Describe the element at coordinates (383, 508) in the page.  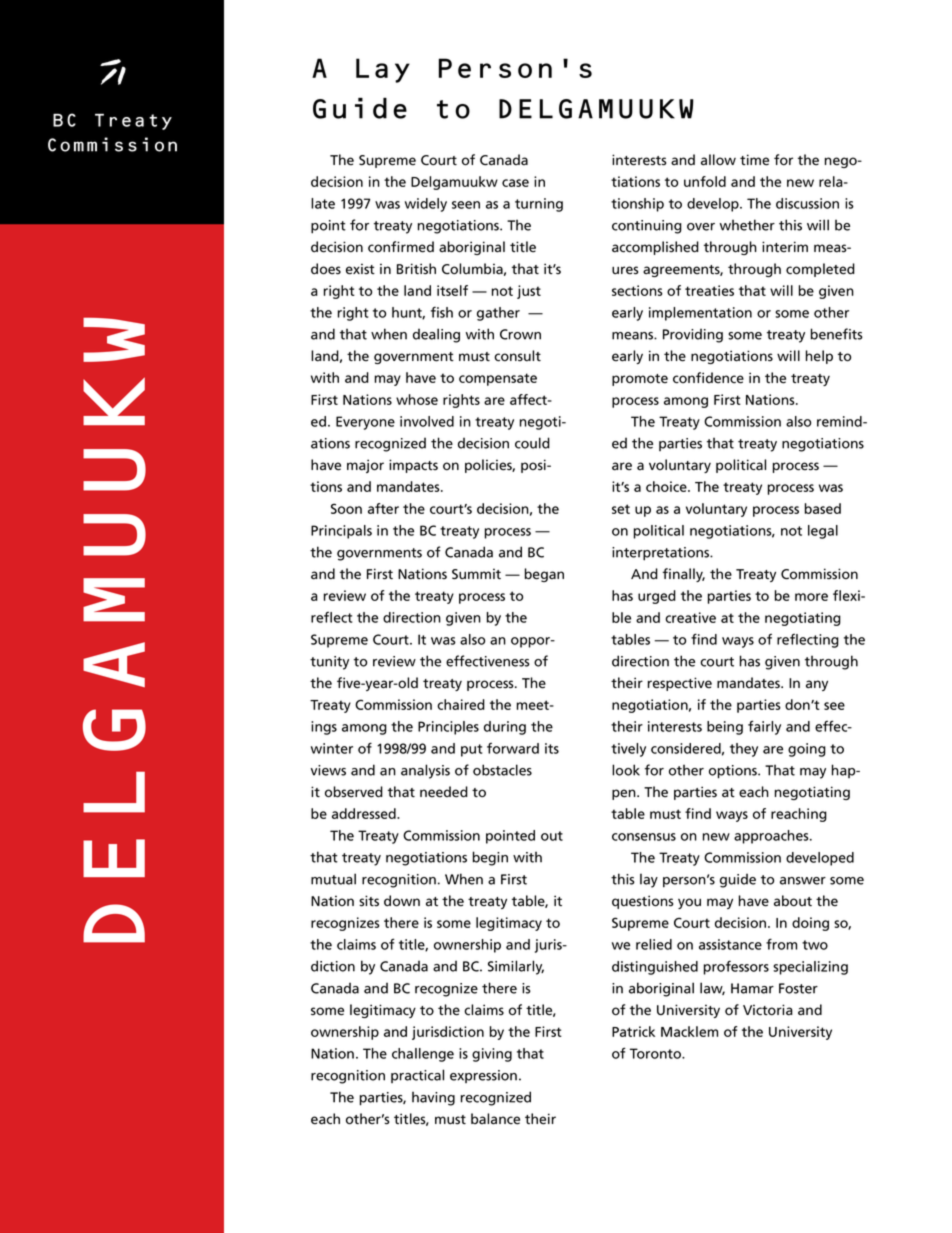
I see `after` at that location.
